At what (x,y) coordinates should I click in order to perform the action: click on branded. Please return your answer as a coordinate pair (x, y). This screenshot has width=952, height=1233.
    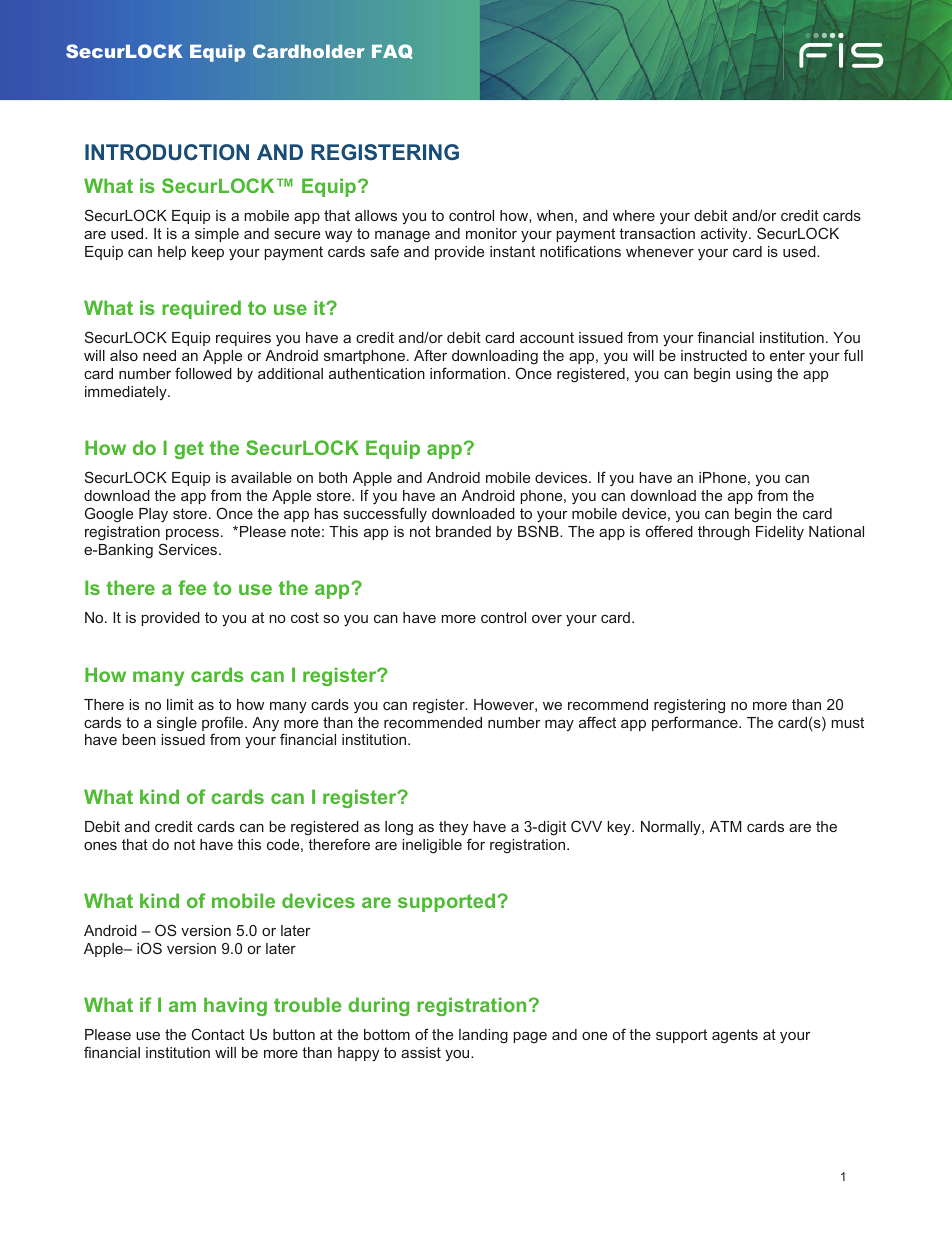
    Looking at the image, I should click on (463, 531).
